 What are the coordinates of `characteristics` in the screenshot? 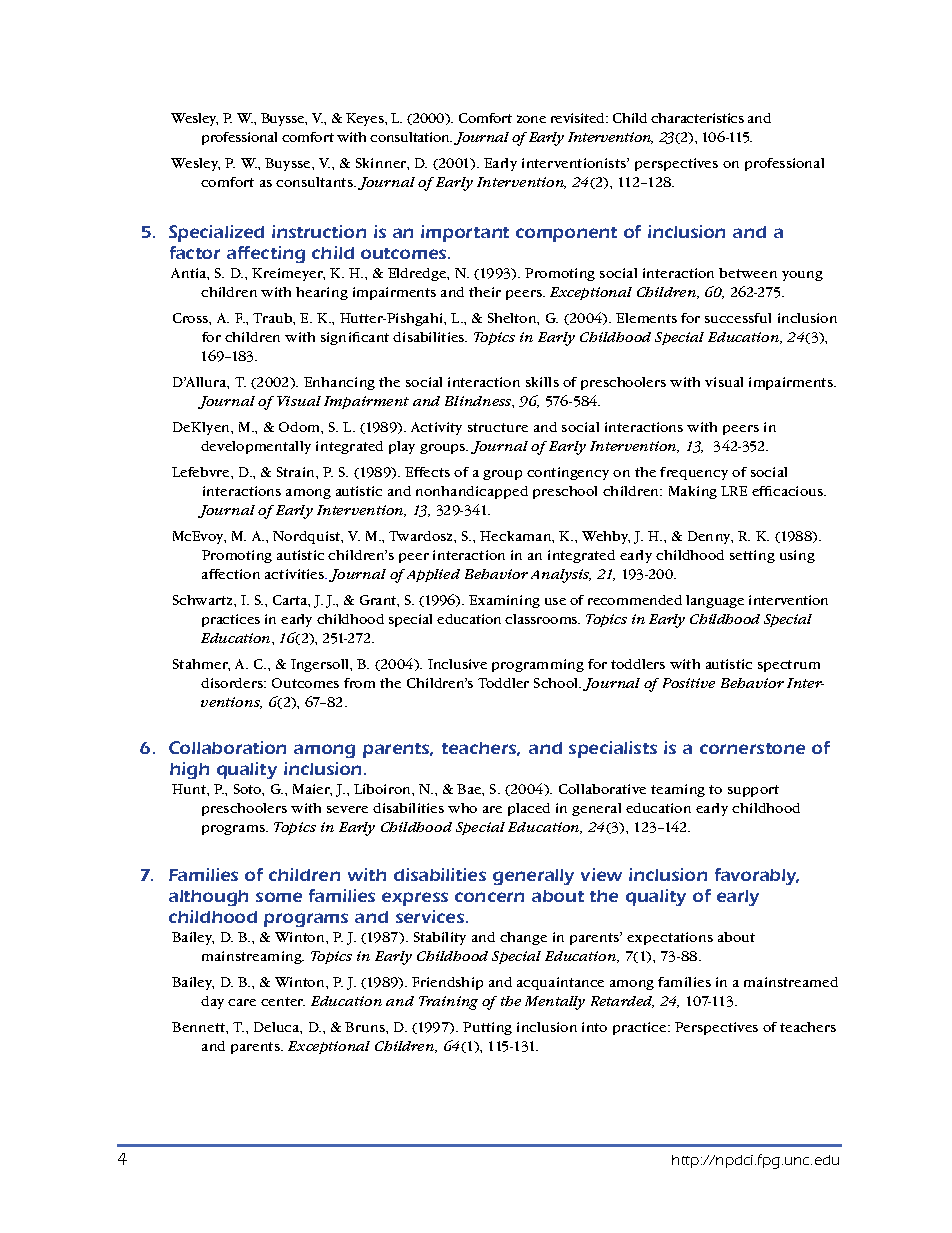 It's located at (697, 118).
